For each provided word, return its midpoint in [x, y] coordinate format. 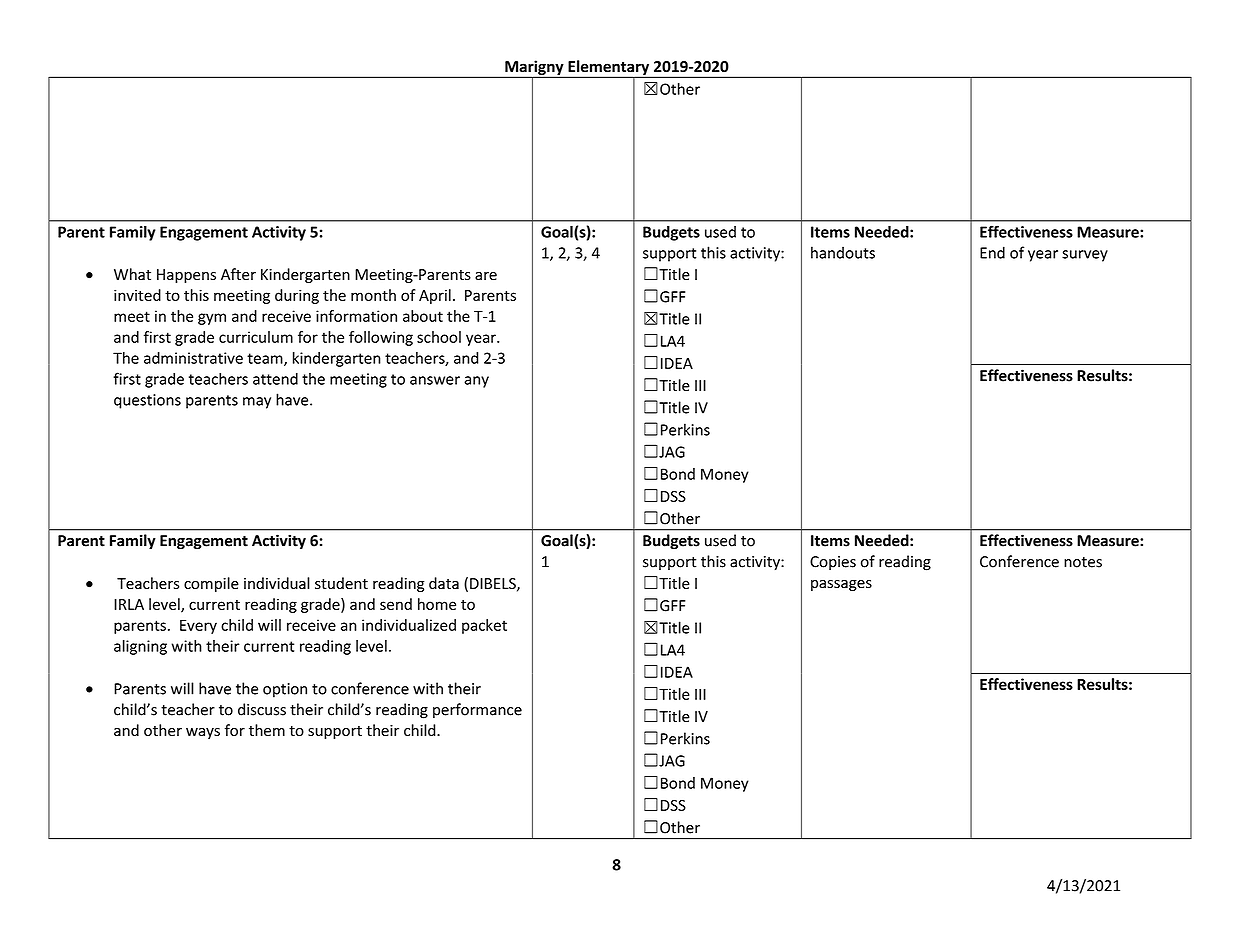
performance [477, 710]
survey [1085, 256]
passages [841, 585]
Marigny [534, 69]
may [257, 403]
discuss [262, 709]
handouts [843, 252]
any [476, 382]
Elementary [609, 69]
